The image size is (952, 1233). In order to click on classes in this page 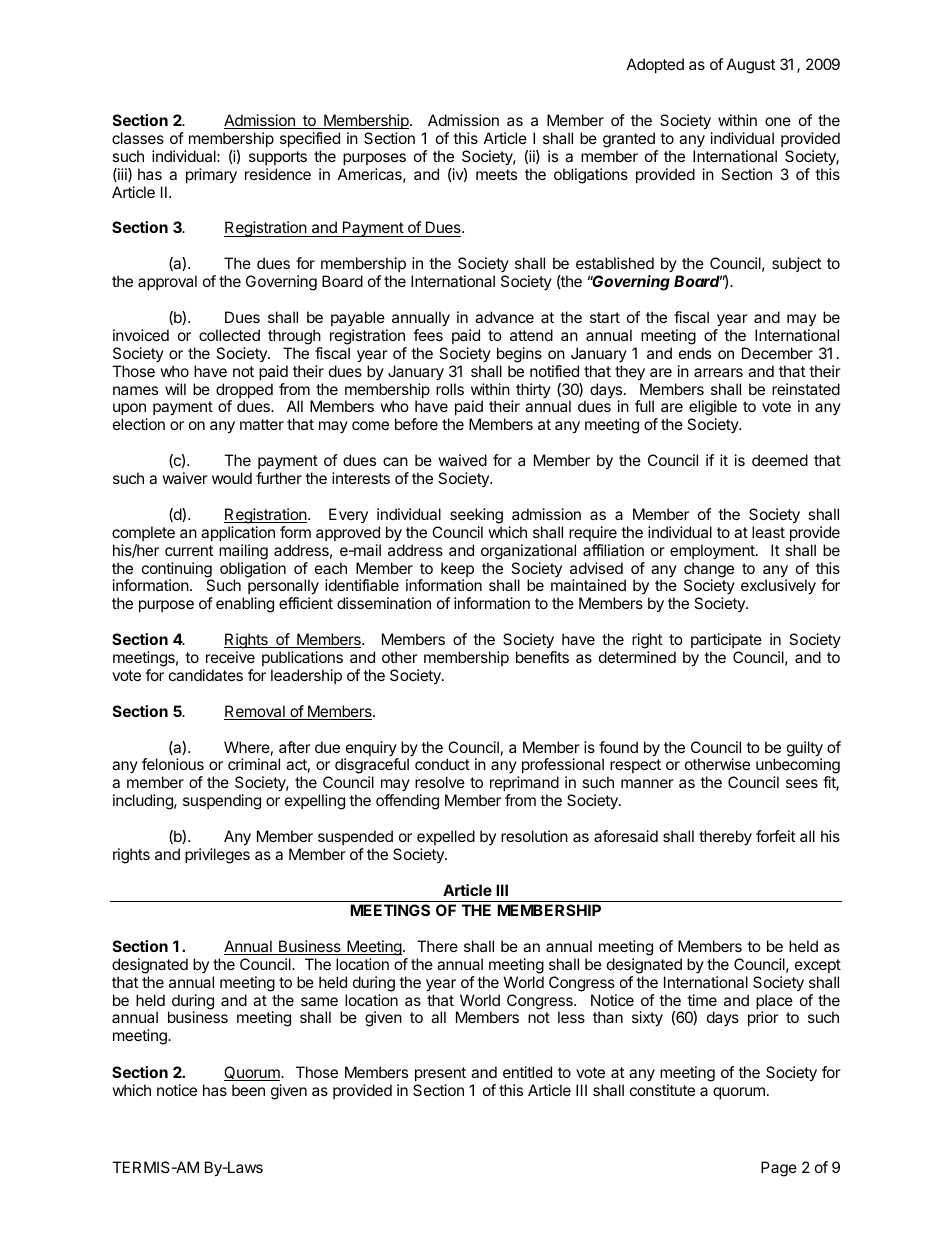, I will do `click(138, 138)`.
